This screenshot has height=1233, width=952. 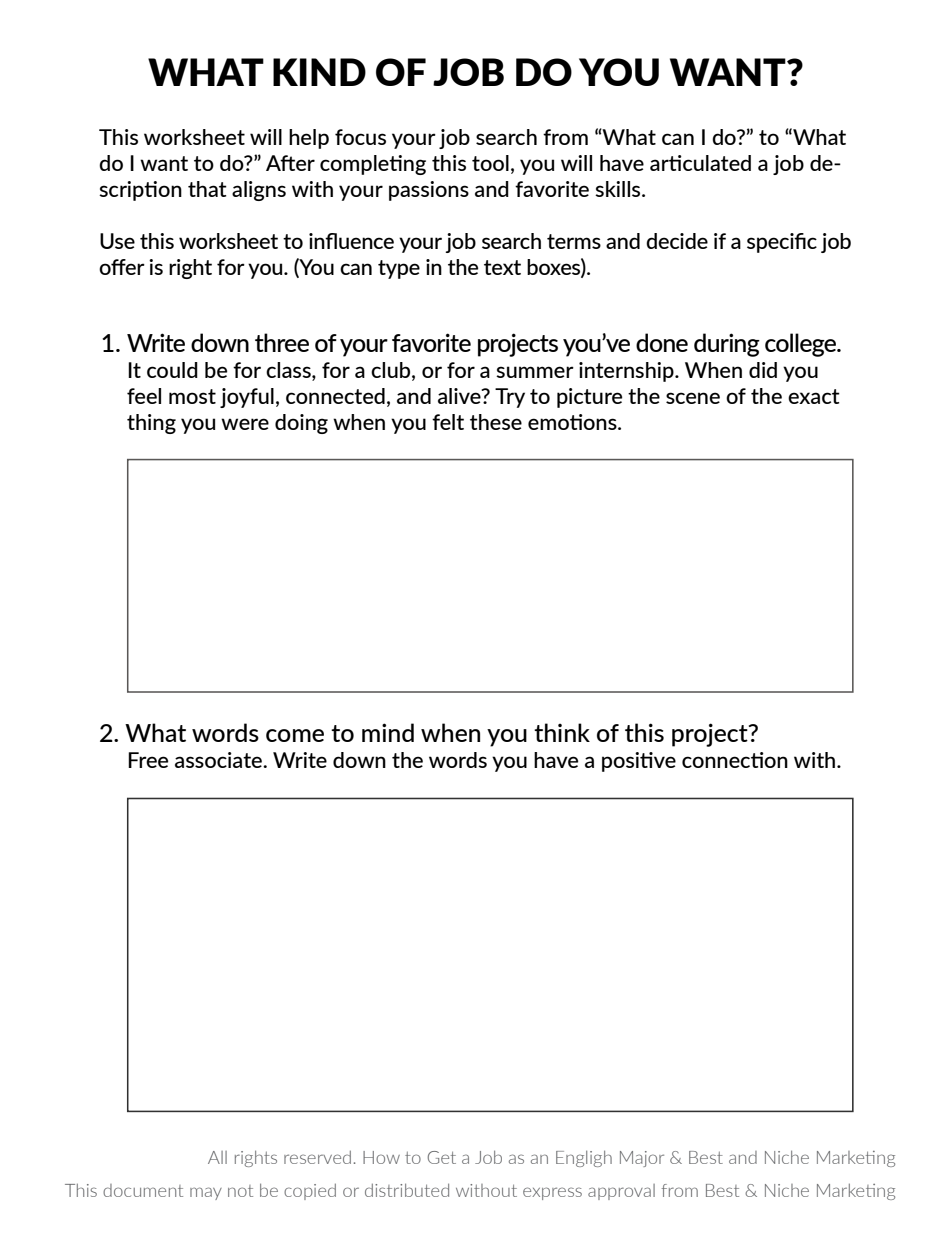 What do you see at coordinates (642, 1159) in the screenshot?
I see `Major` at bounding box center [642, 1159].
